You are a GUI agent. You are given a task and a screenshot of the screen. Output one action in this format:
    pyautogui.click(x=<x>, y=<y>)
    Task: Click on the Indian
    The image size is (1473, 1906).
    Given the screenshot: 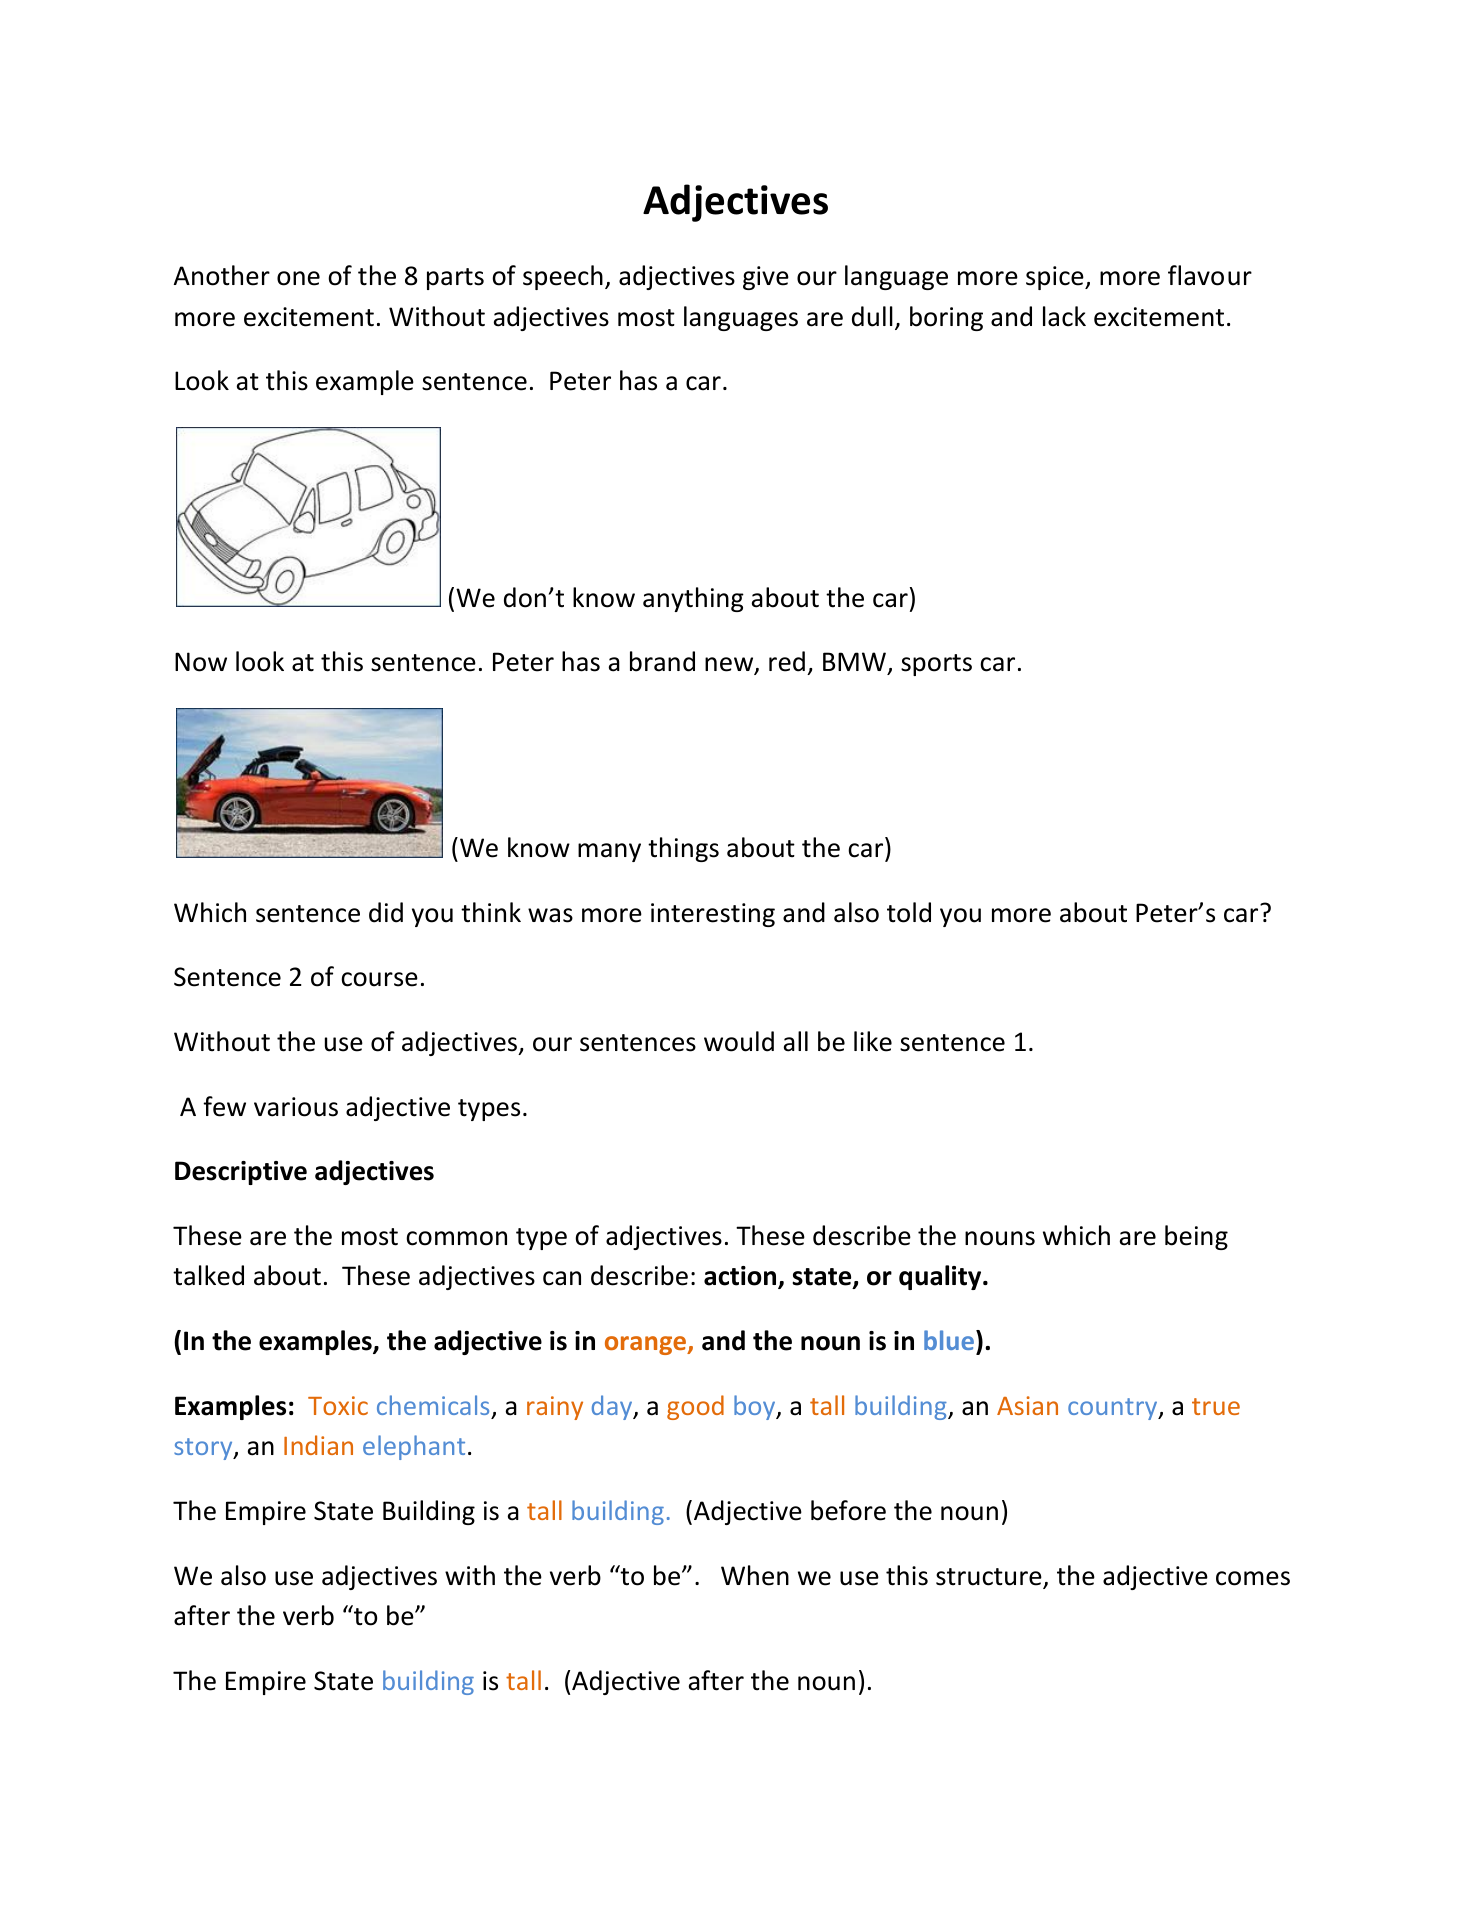 What is the action you would take?
    pyautogui.click(x=318, y=1445)
